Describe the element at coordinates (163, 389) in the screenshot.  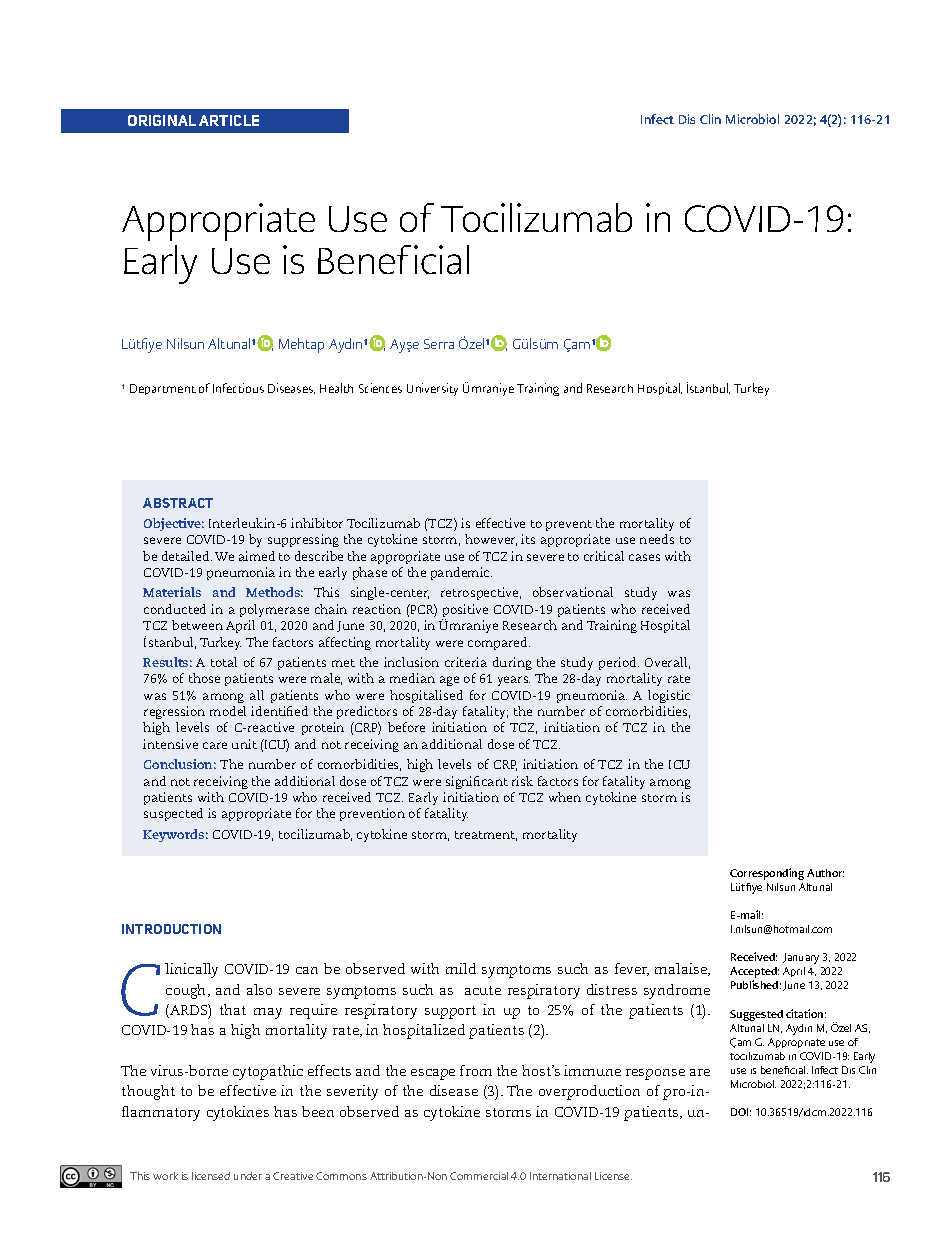
I see `Department` at that location.
